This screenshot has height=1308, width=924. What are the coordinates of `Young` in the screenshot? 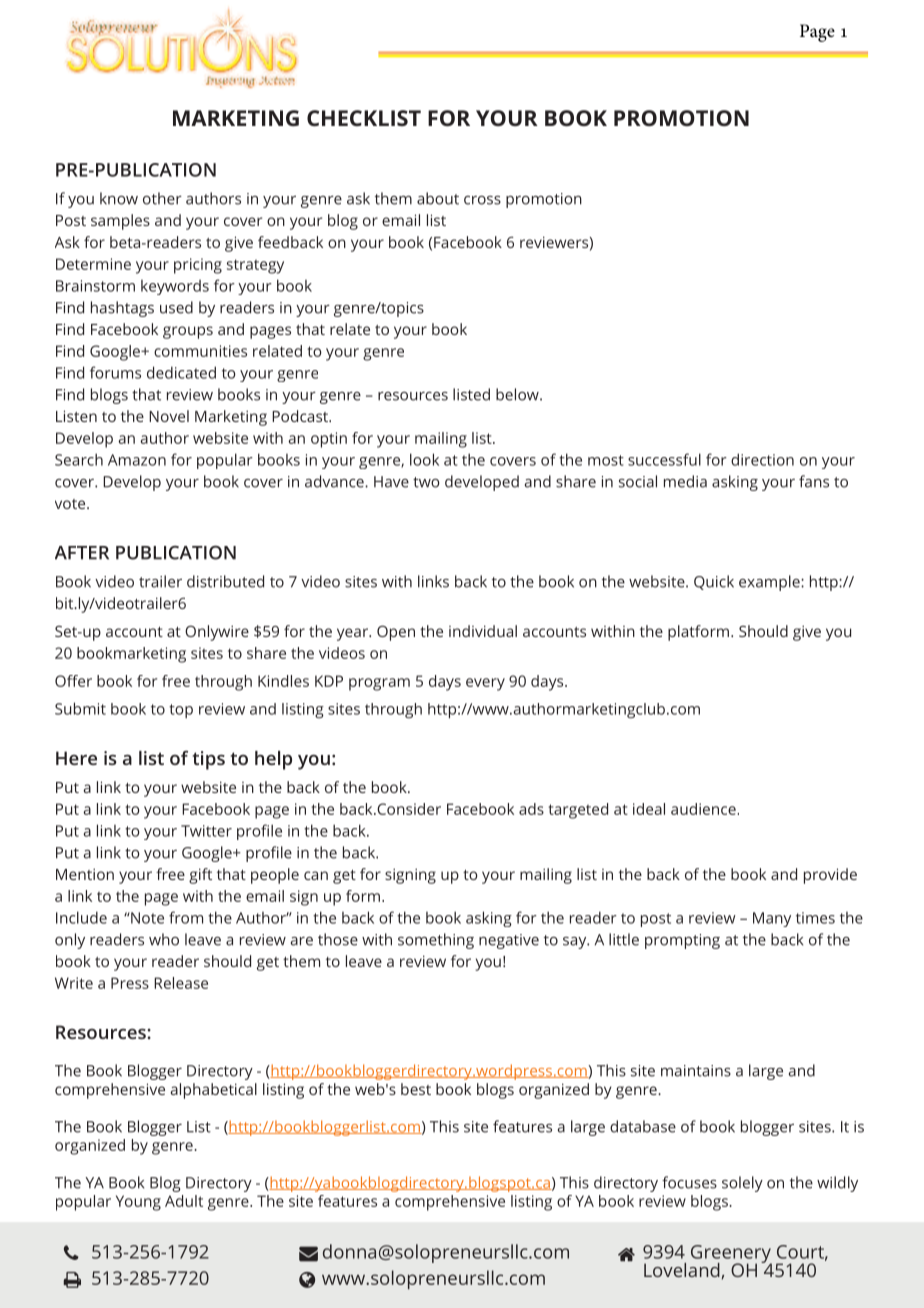 It's located at (138, 1203).
